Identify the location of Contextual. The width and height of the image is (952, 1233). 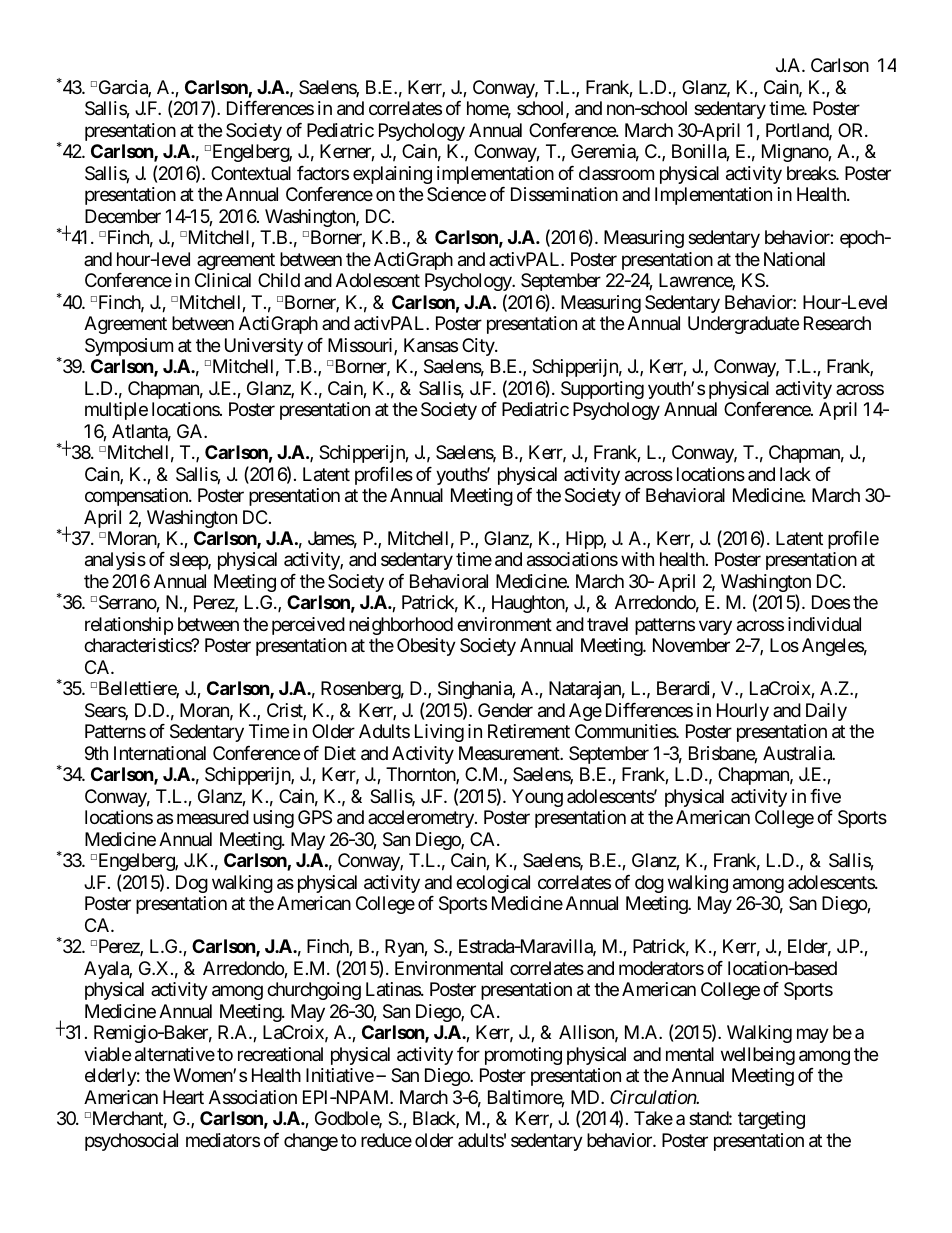
(251, 173).
